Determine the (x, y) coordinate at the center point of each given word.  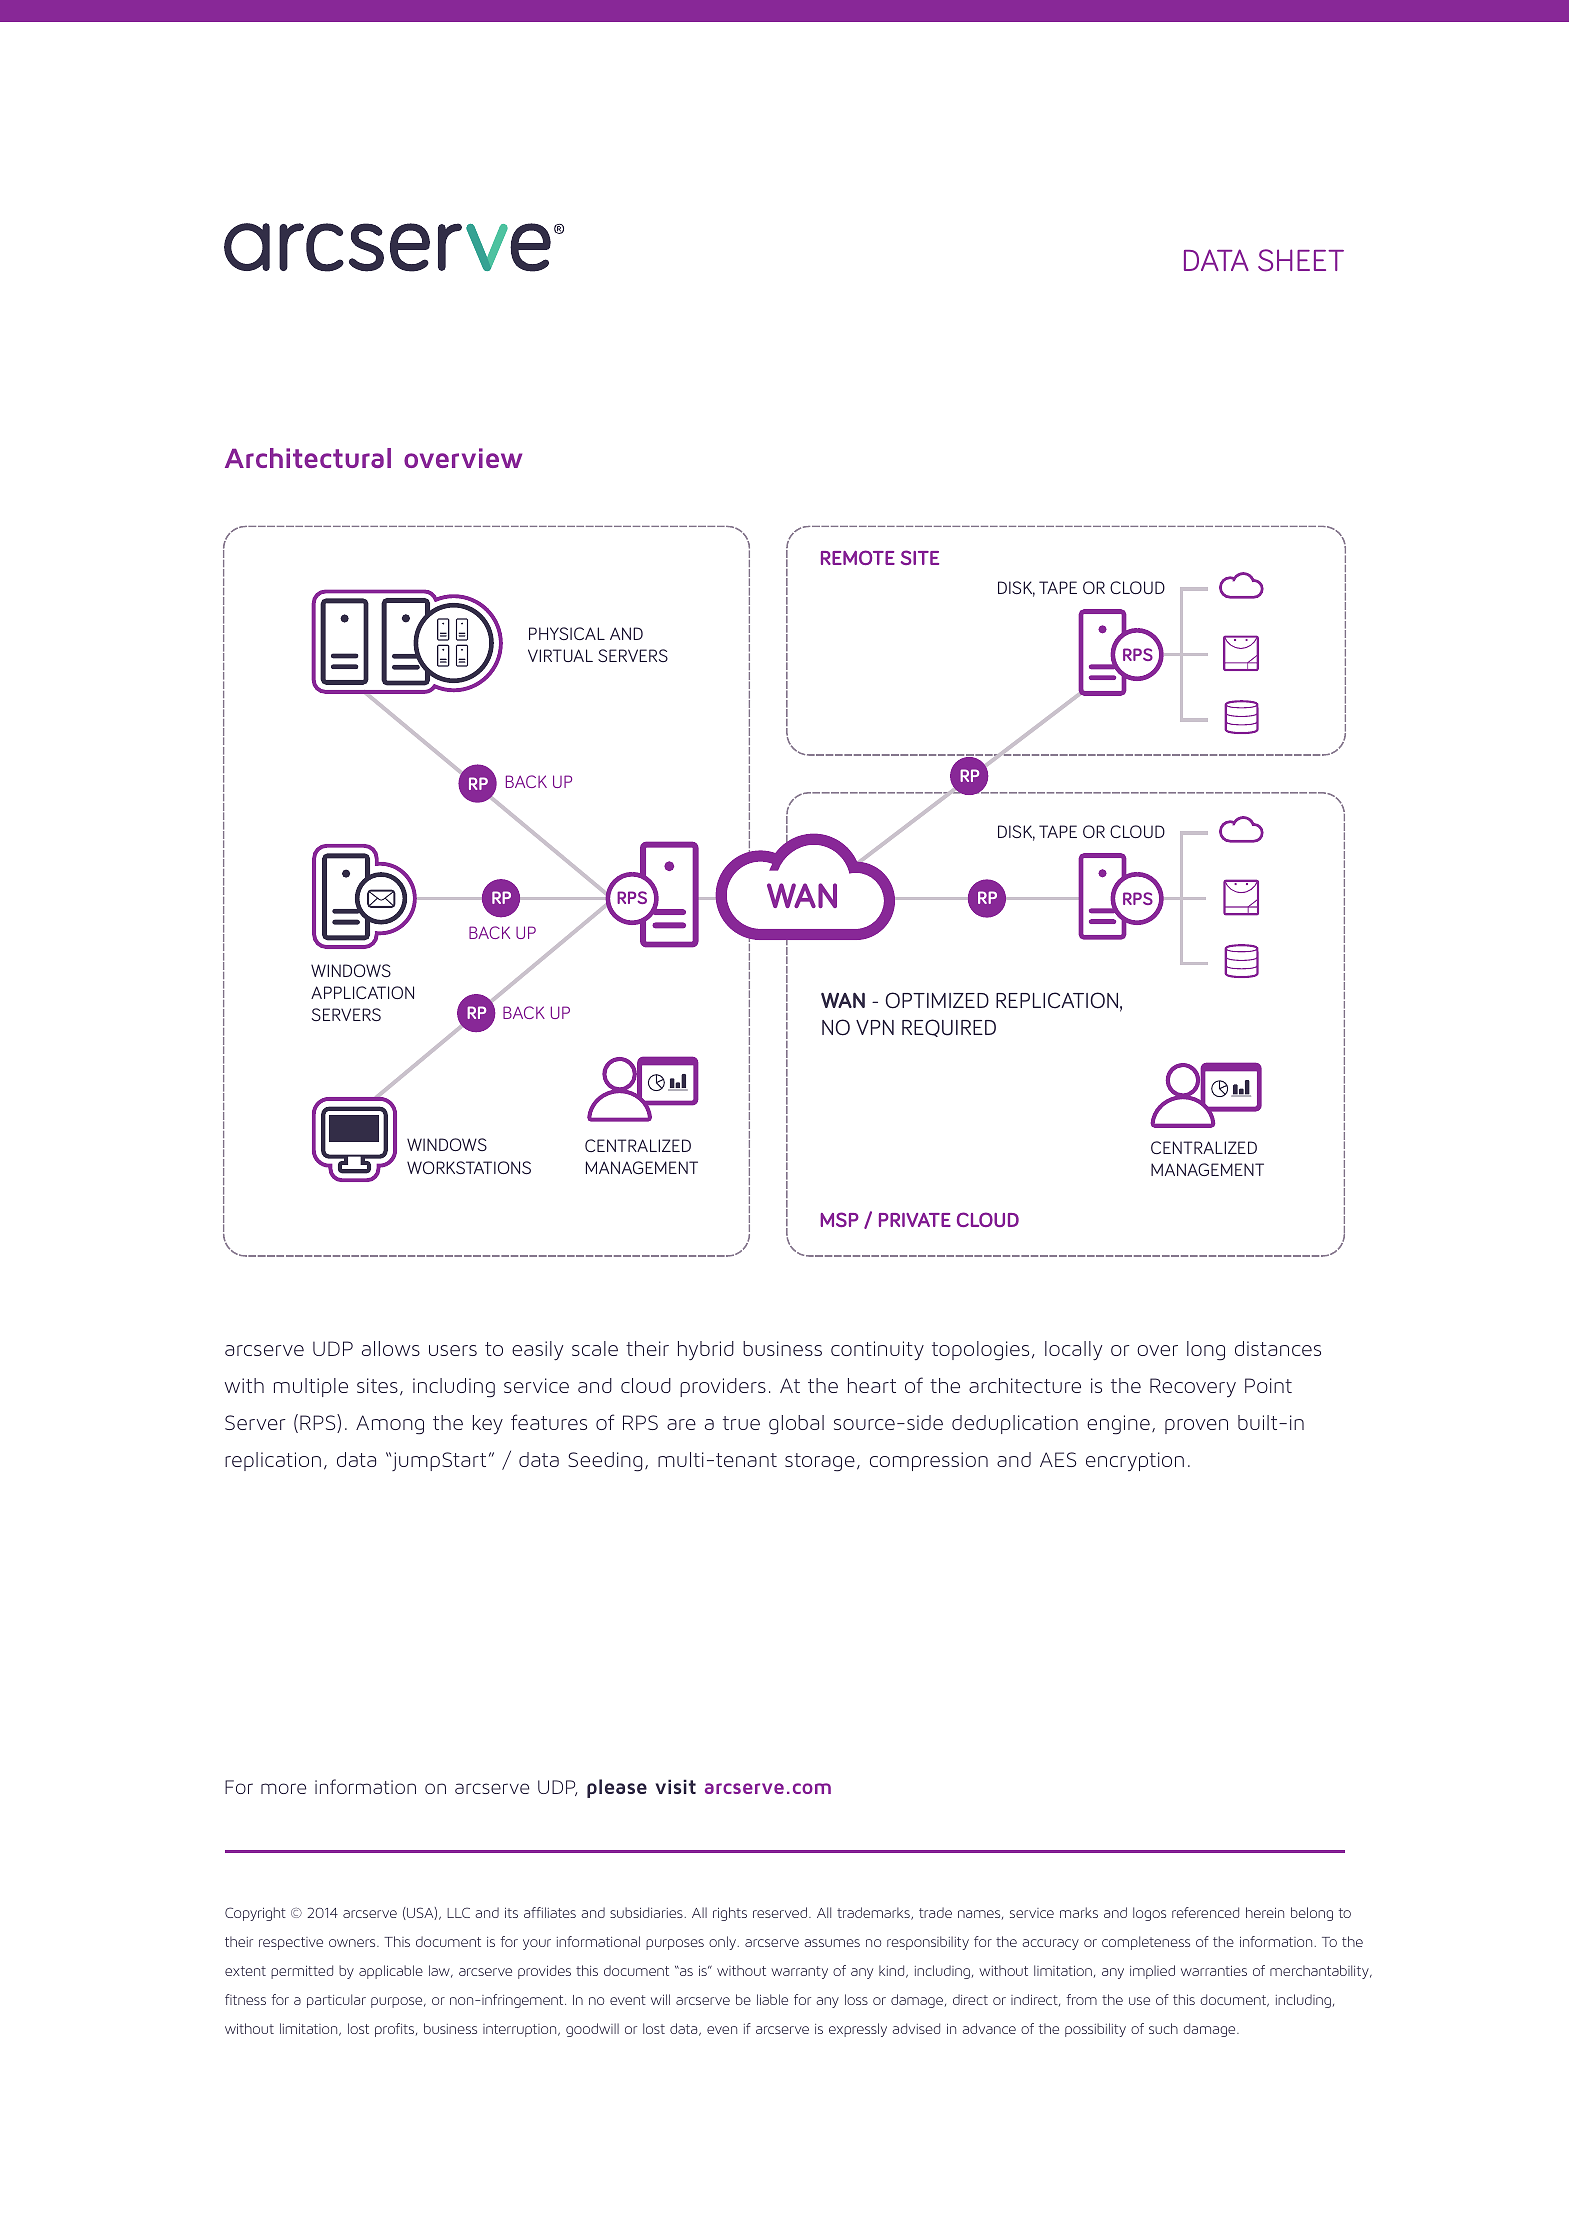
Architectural (308, 458)
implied (1152, 1972)
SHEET (1301, 260)
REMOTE (858, 557)
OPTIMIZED (937, 1000)
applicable (391, 1972)
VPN (875, 1027)
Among (390, 1425)
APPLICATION (362, 992)
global (796, 1425)
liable (772, 1999)
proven (1196, 1426)
